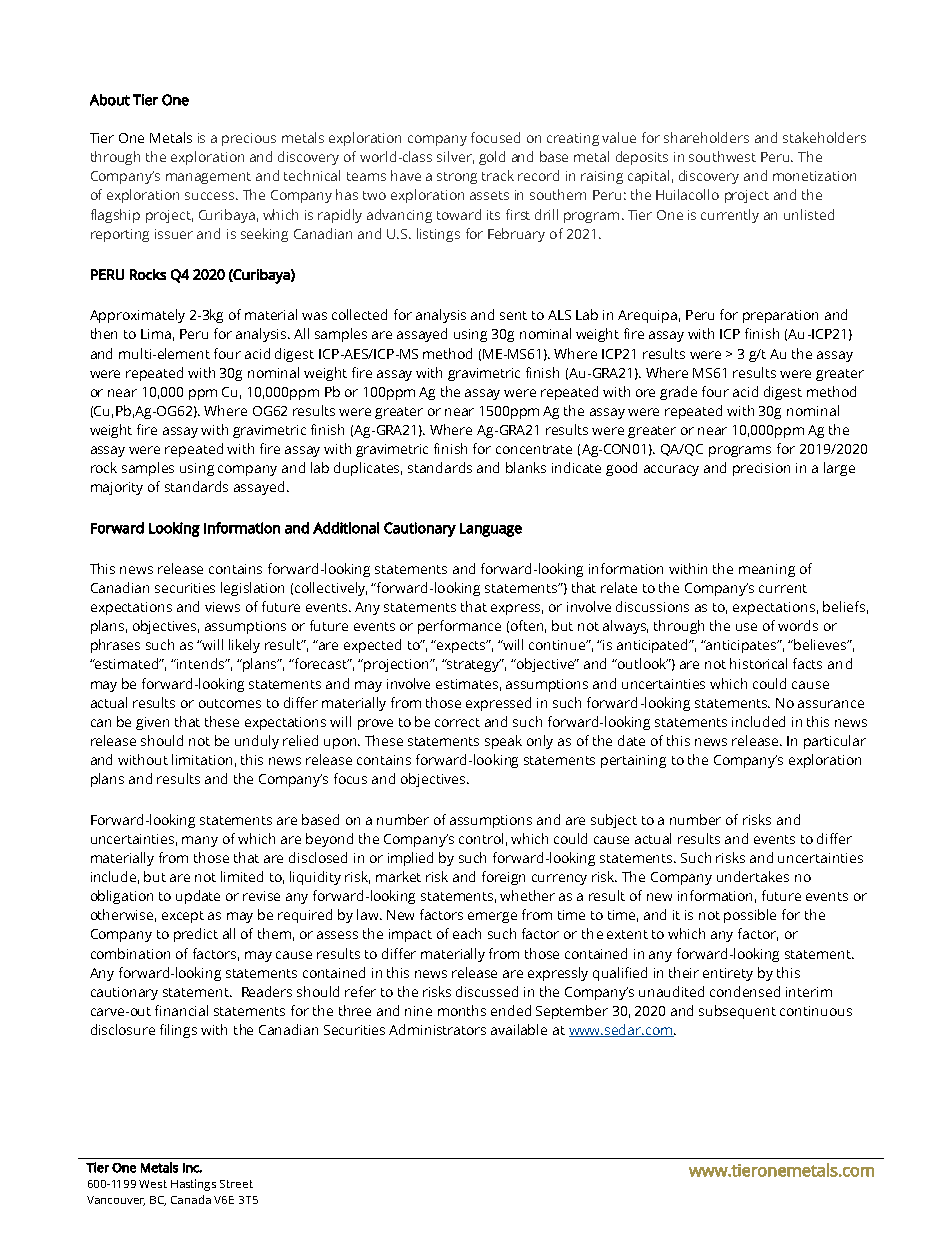  What do you see at coordinates (202, 663) in the screenshot?
I see `intends` at bounding box center [202, 663].
